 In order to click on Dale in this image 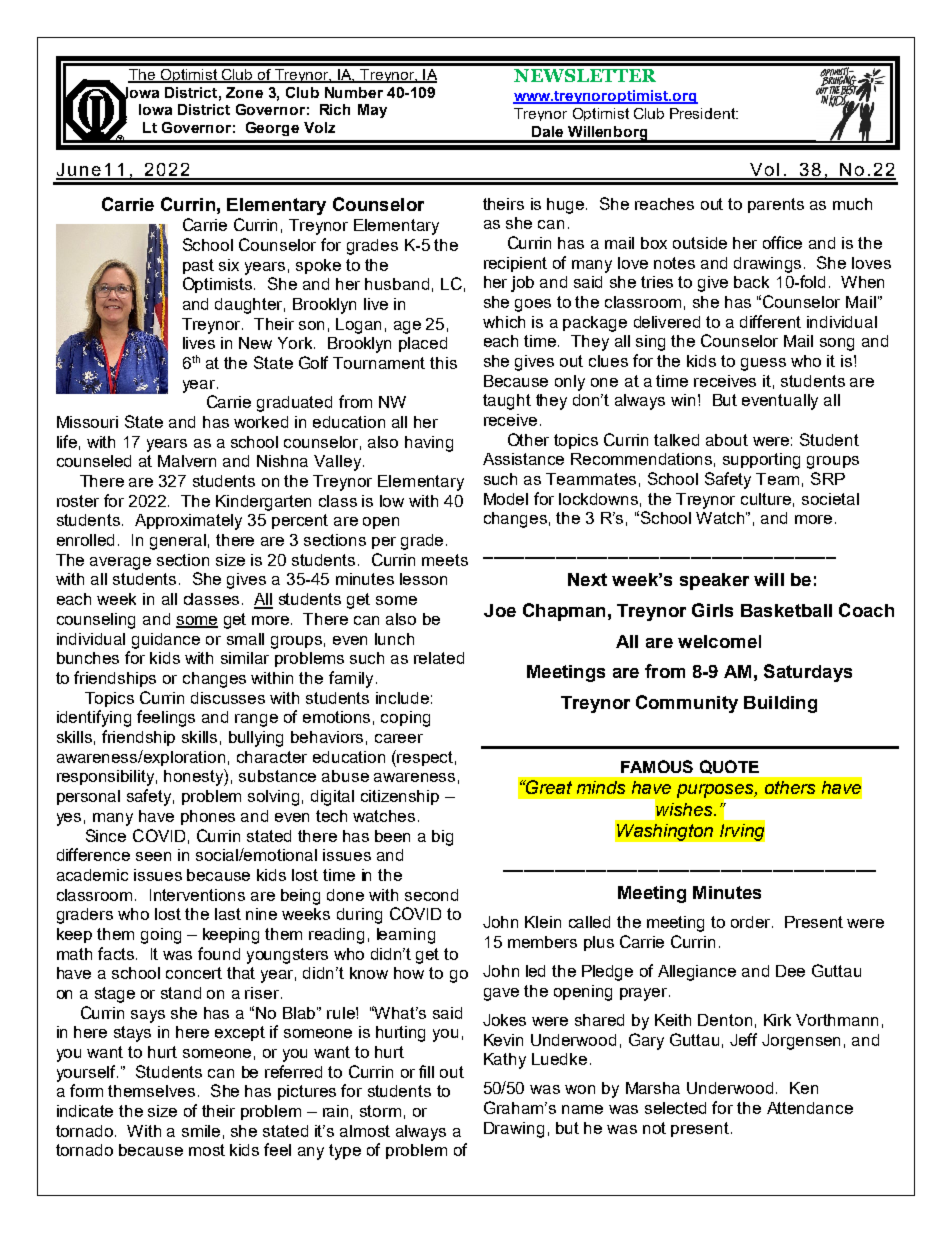, I will do `click(547, 131)`.
